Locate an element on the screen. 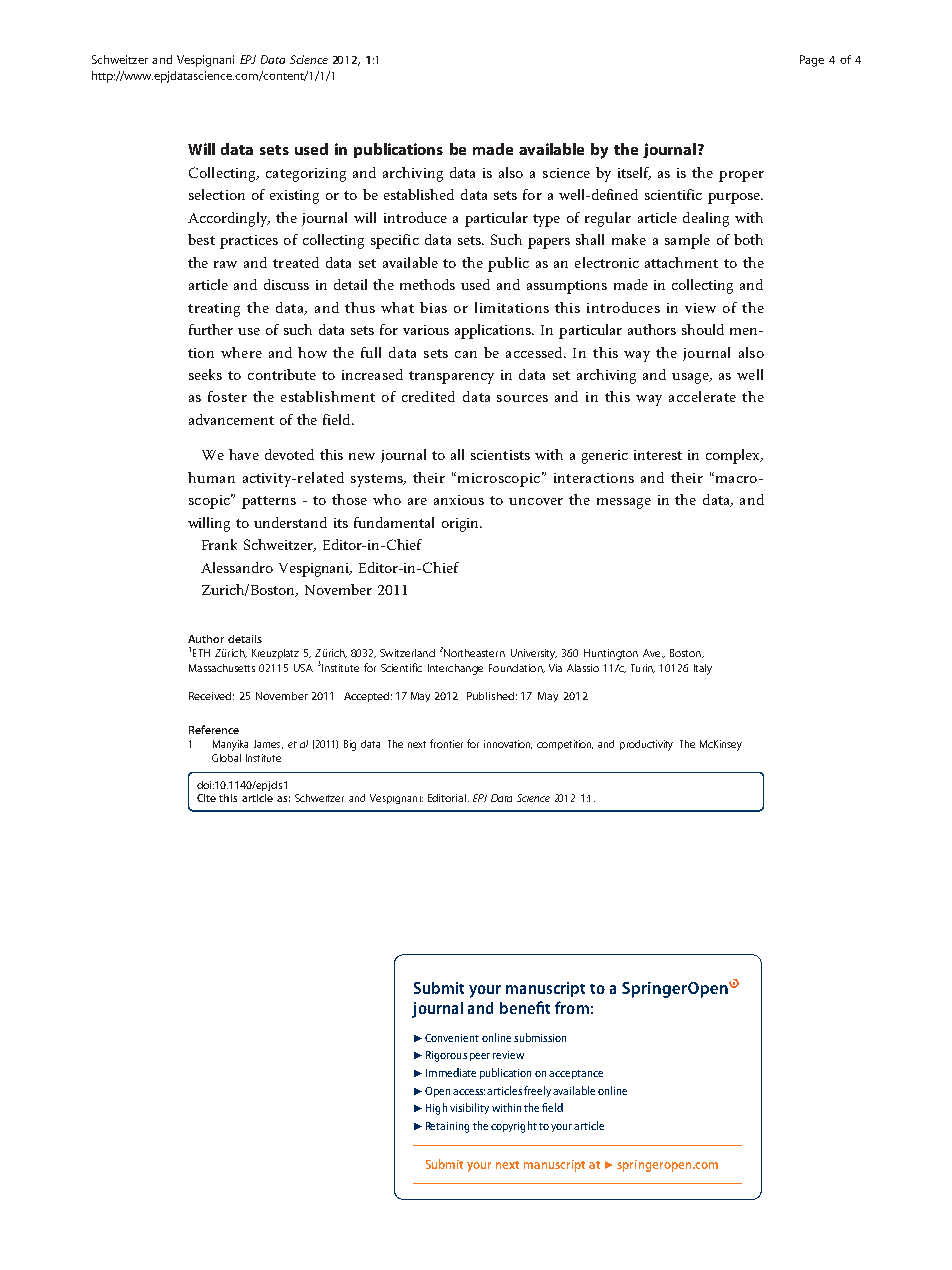  Page is located at coordinates (812, 61).
